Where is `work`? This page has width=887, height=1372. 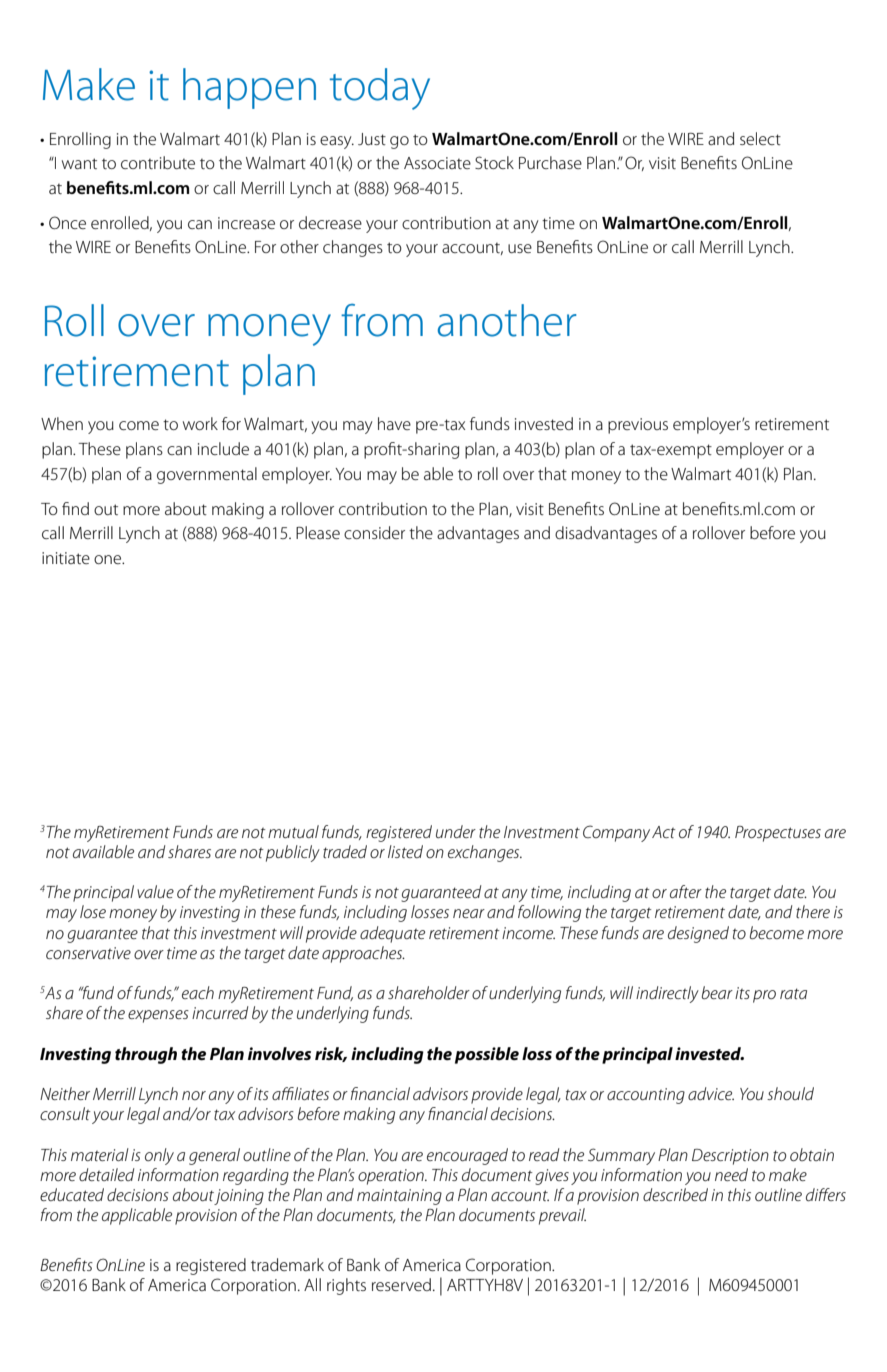
work is located at coordinates (200, 423).
